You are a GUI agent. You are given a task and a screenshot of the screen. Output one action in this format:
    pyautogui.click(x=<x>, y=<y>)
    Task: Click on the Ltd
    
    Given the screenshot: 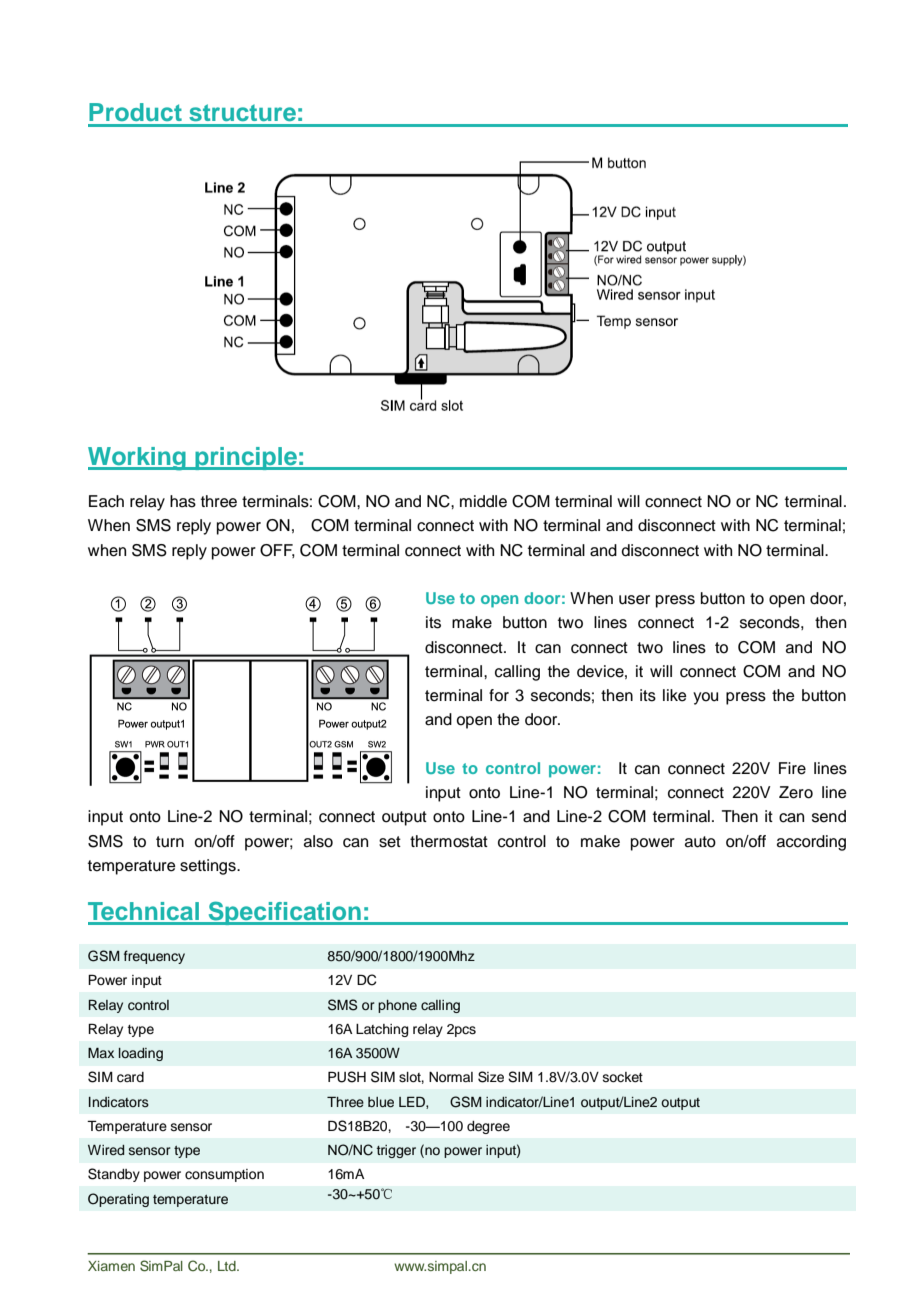 What is the action you would take?
    pyautogui.click(x=228, y=1266)
